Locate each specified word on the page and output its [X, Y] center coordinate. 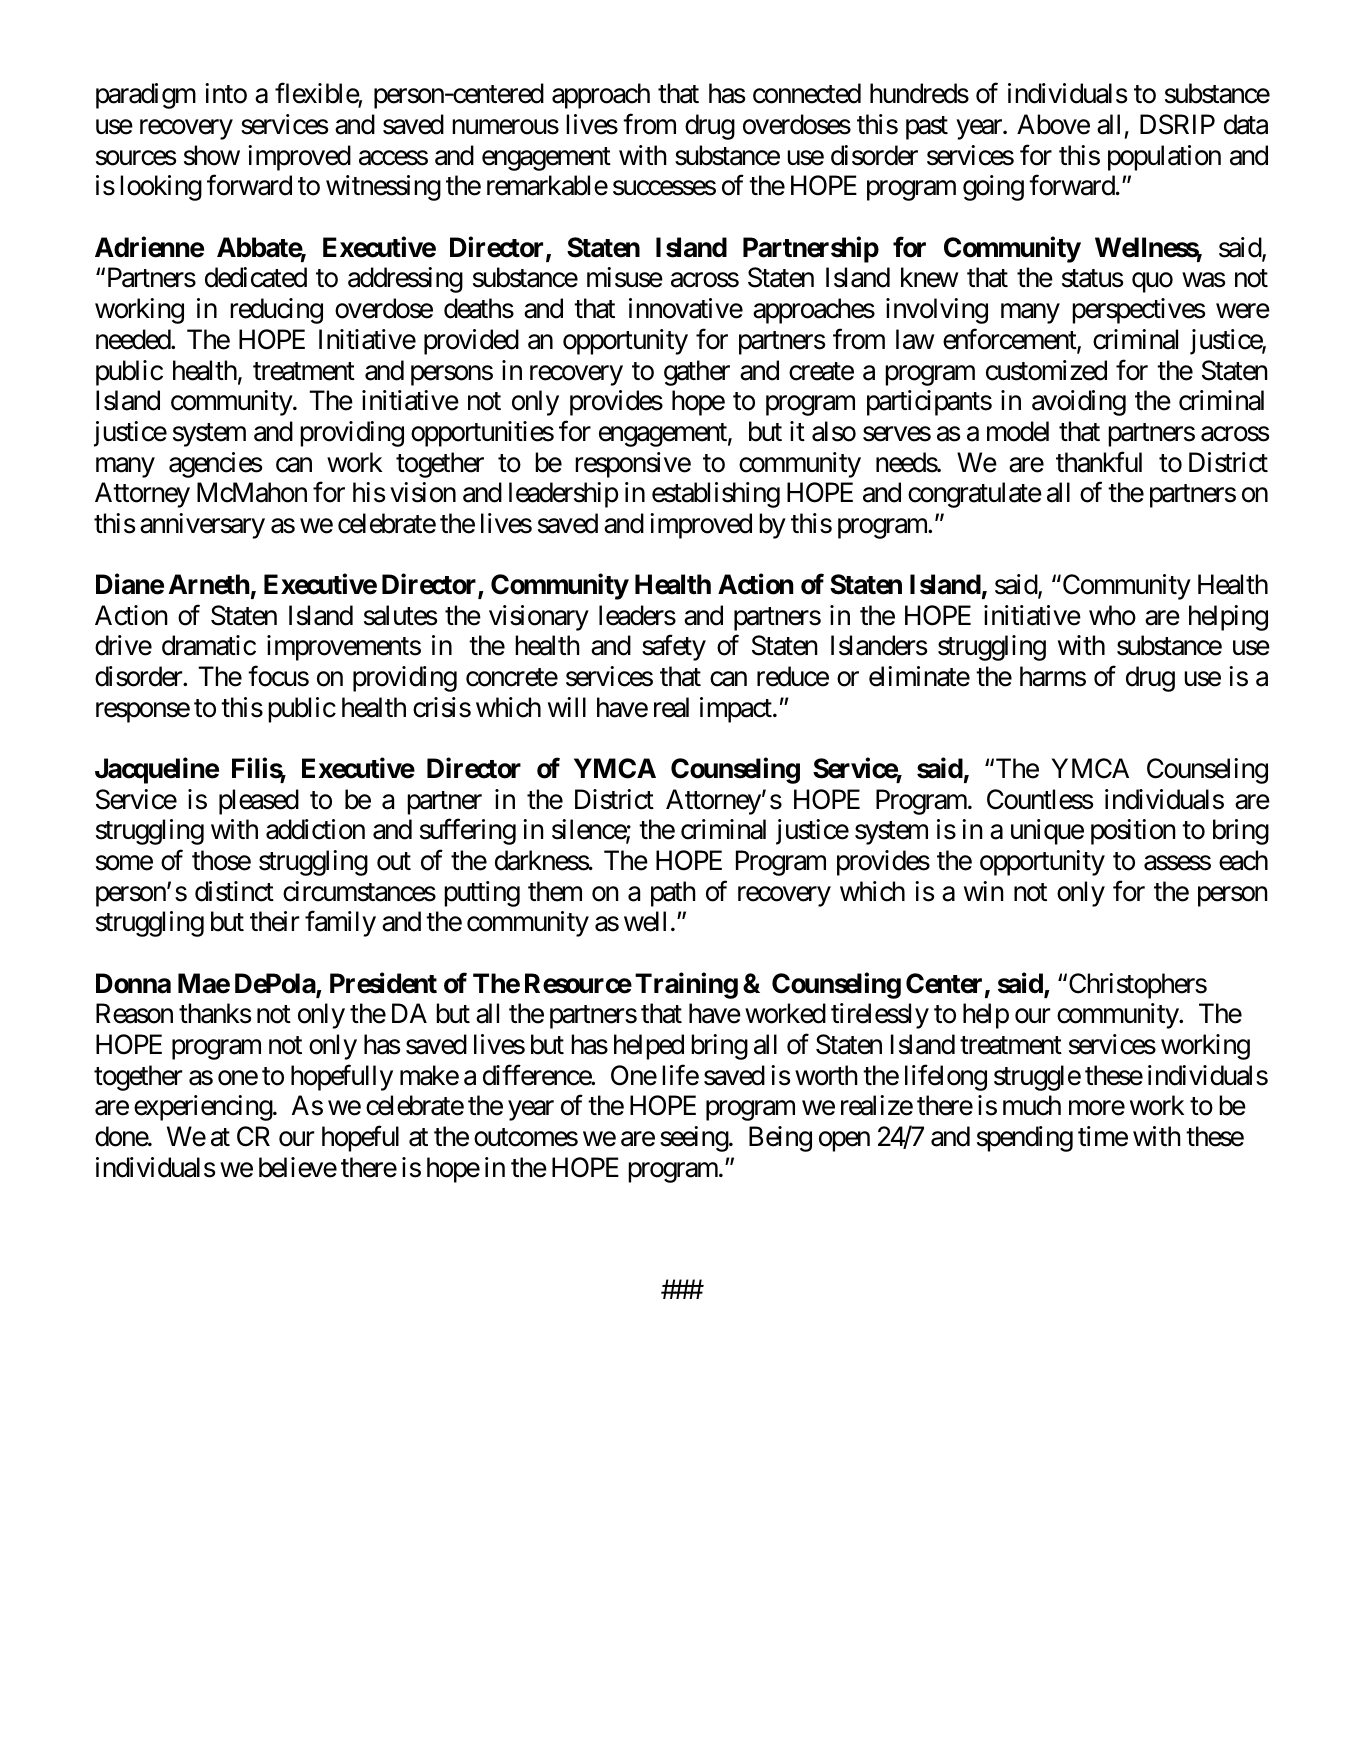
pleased [259, 802]
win [984, 891]
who [1112, 615]
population [1164, 158]
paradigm [146, 96]
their [274, 921]
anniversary [202, 526]
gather [697, 373]
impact [737, 710]
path [673, 894]
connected [807, 93]
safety [674, 648]
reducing [276, 311]
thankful [1099, 462]
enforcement [1010, 340]
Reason [134, 1014]
